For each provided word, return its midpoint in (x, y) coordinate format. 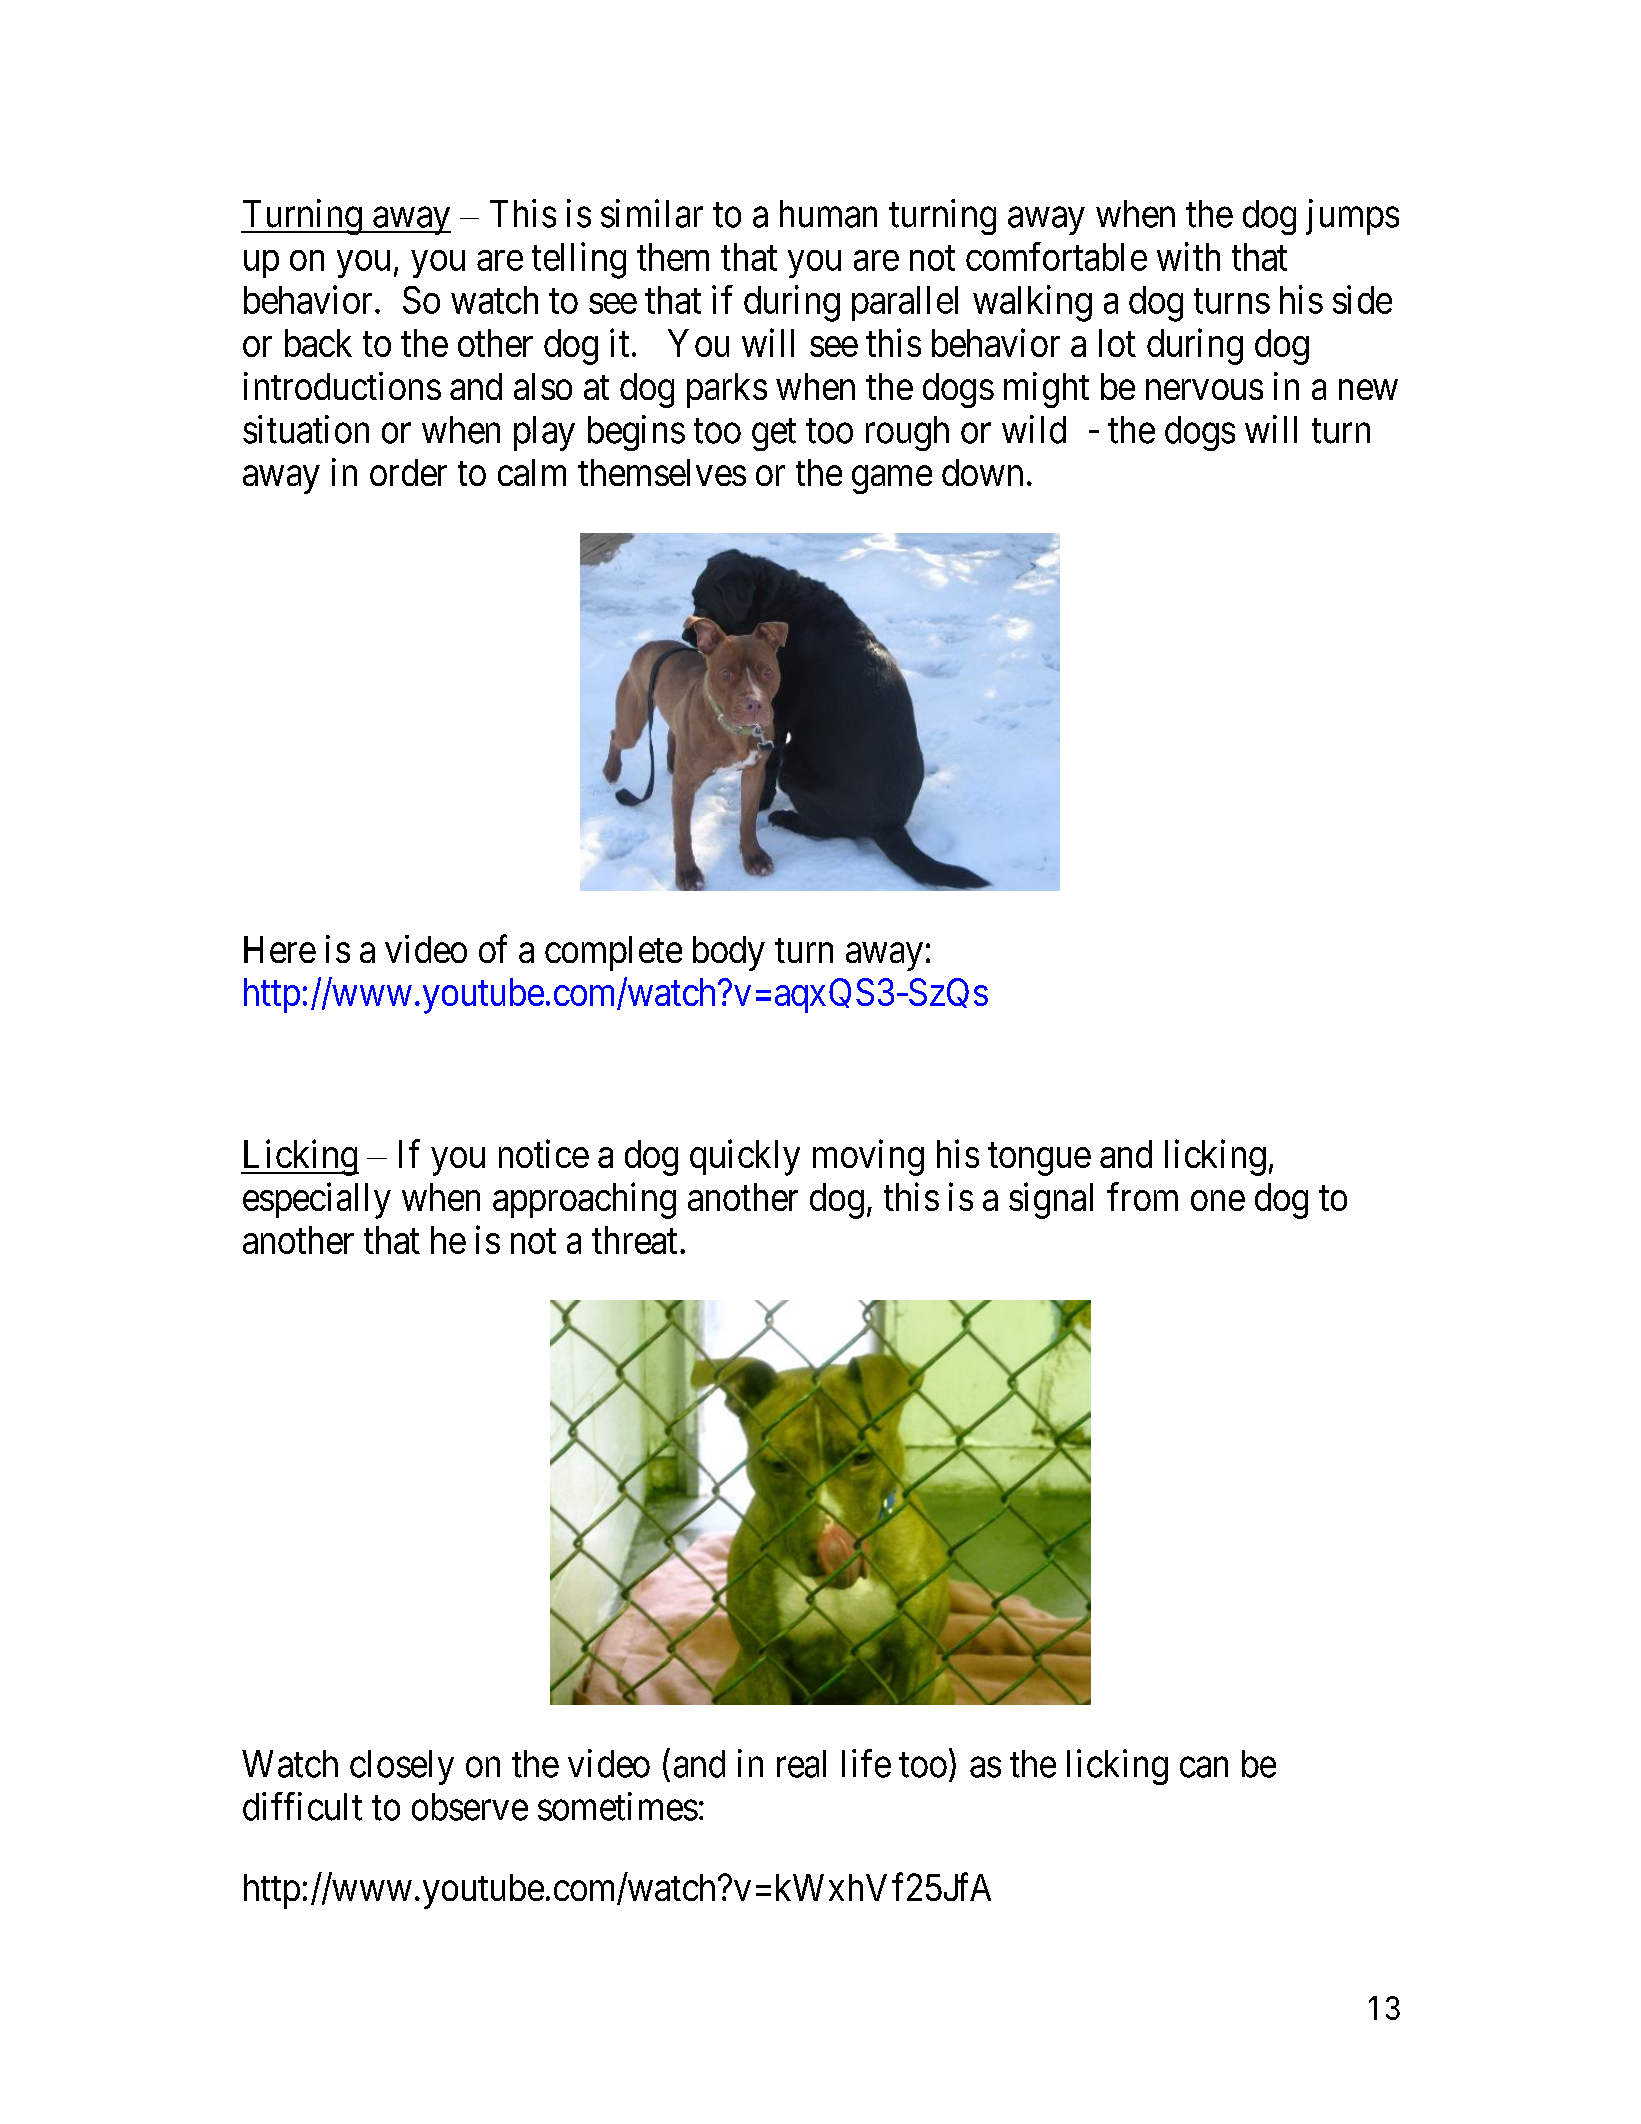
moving (868, 1158)
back (318, 343)
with (1188, 256)
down (982, 472)
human (828, 214)
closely (402, 1767)
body (729, 953)
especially (317, 1201)
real (801, 1764)
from (1142, 1197)
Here (280, 949)
